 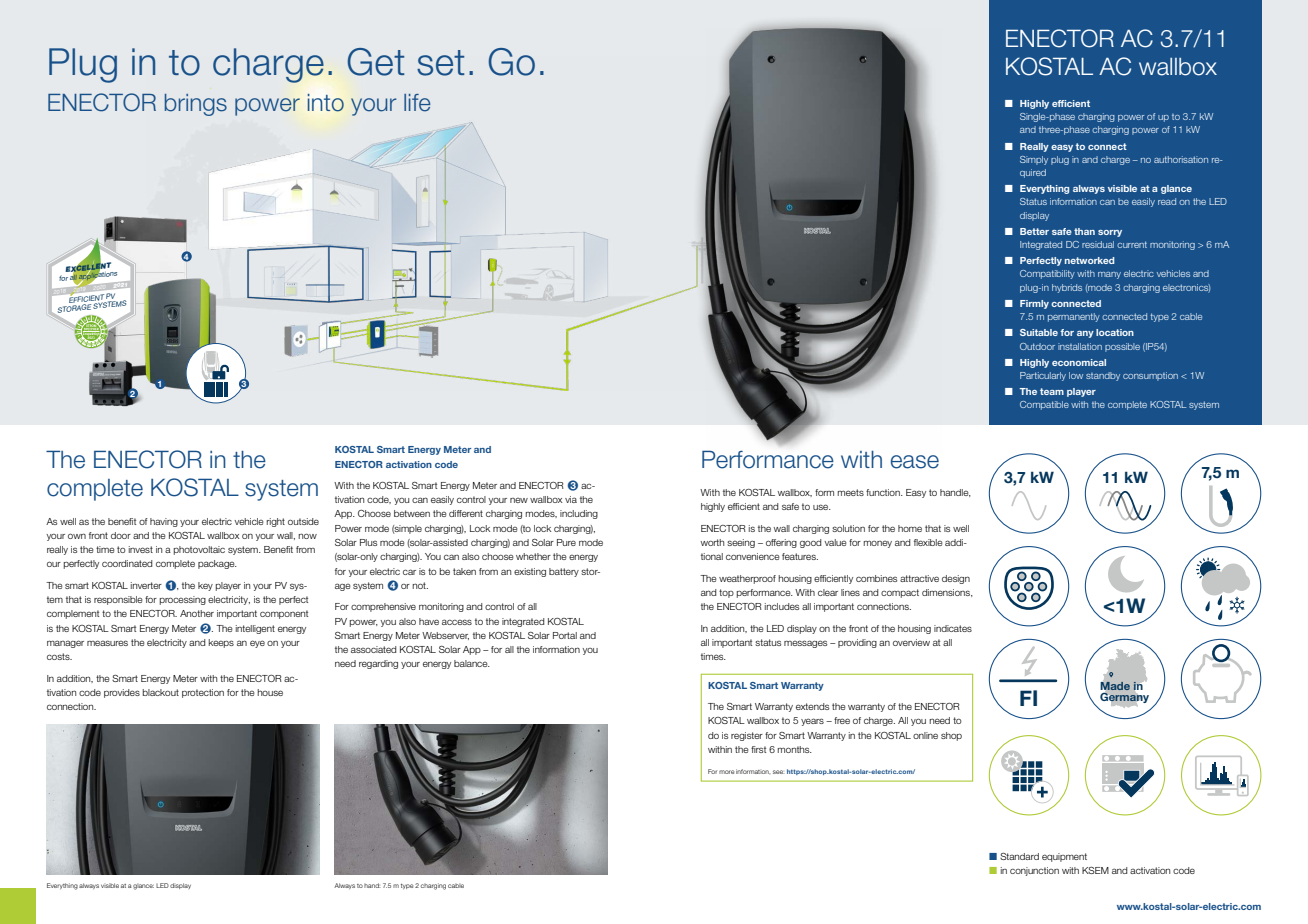 What do you see at coordinates (160, 692) in the screenshot?
I see `blackout` at bounding box center [160, 692].
